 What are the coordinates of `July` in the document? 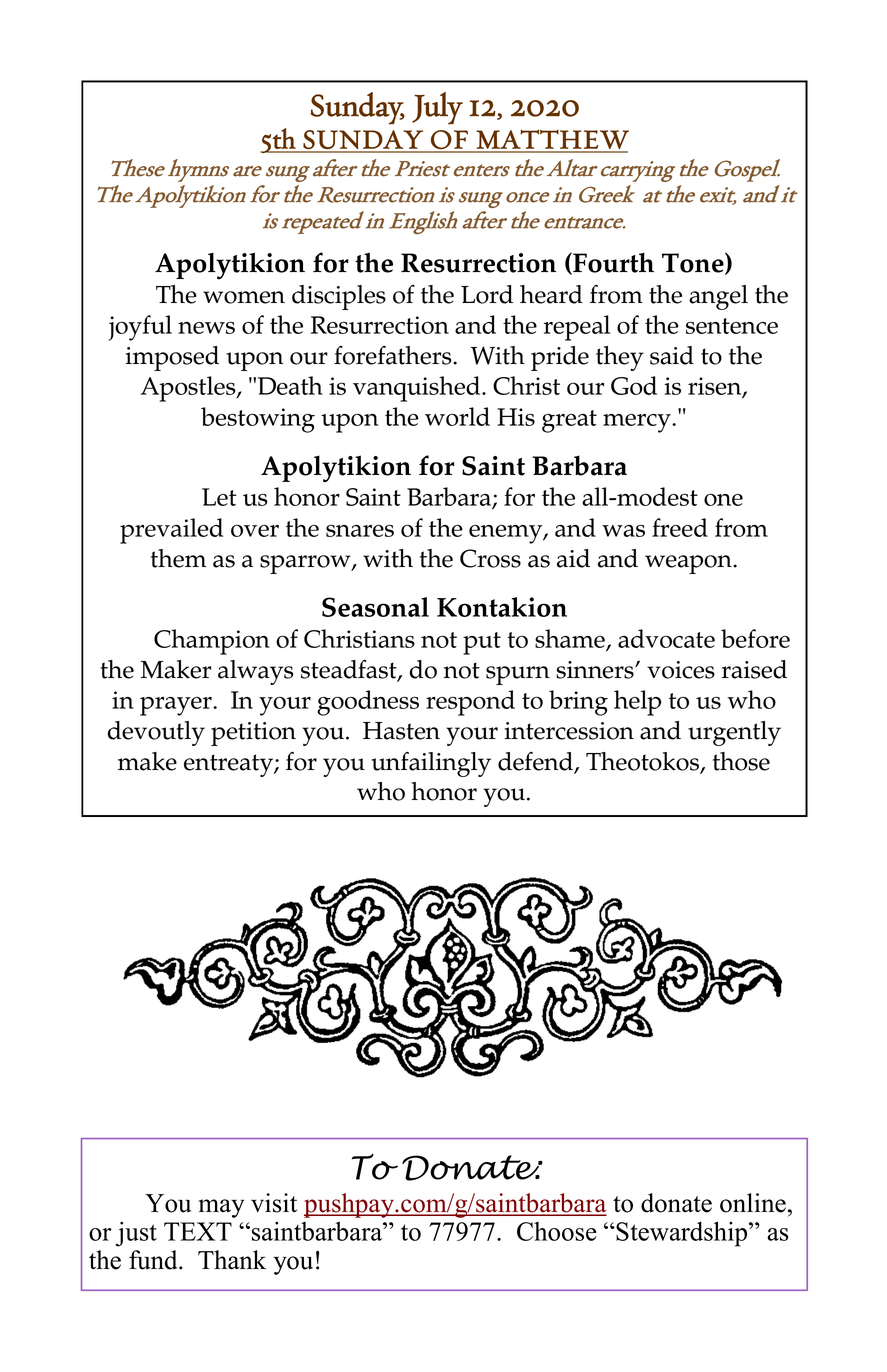 It's located at (437, 108).
